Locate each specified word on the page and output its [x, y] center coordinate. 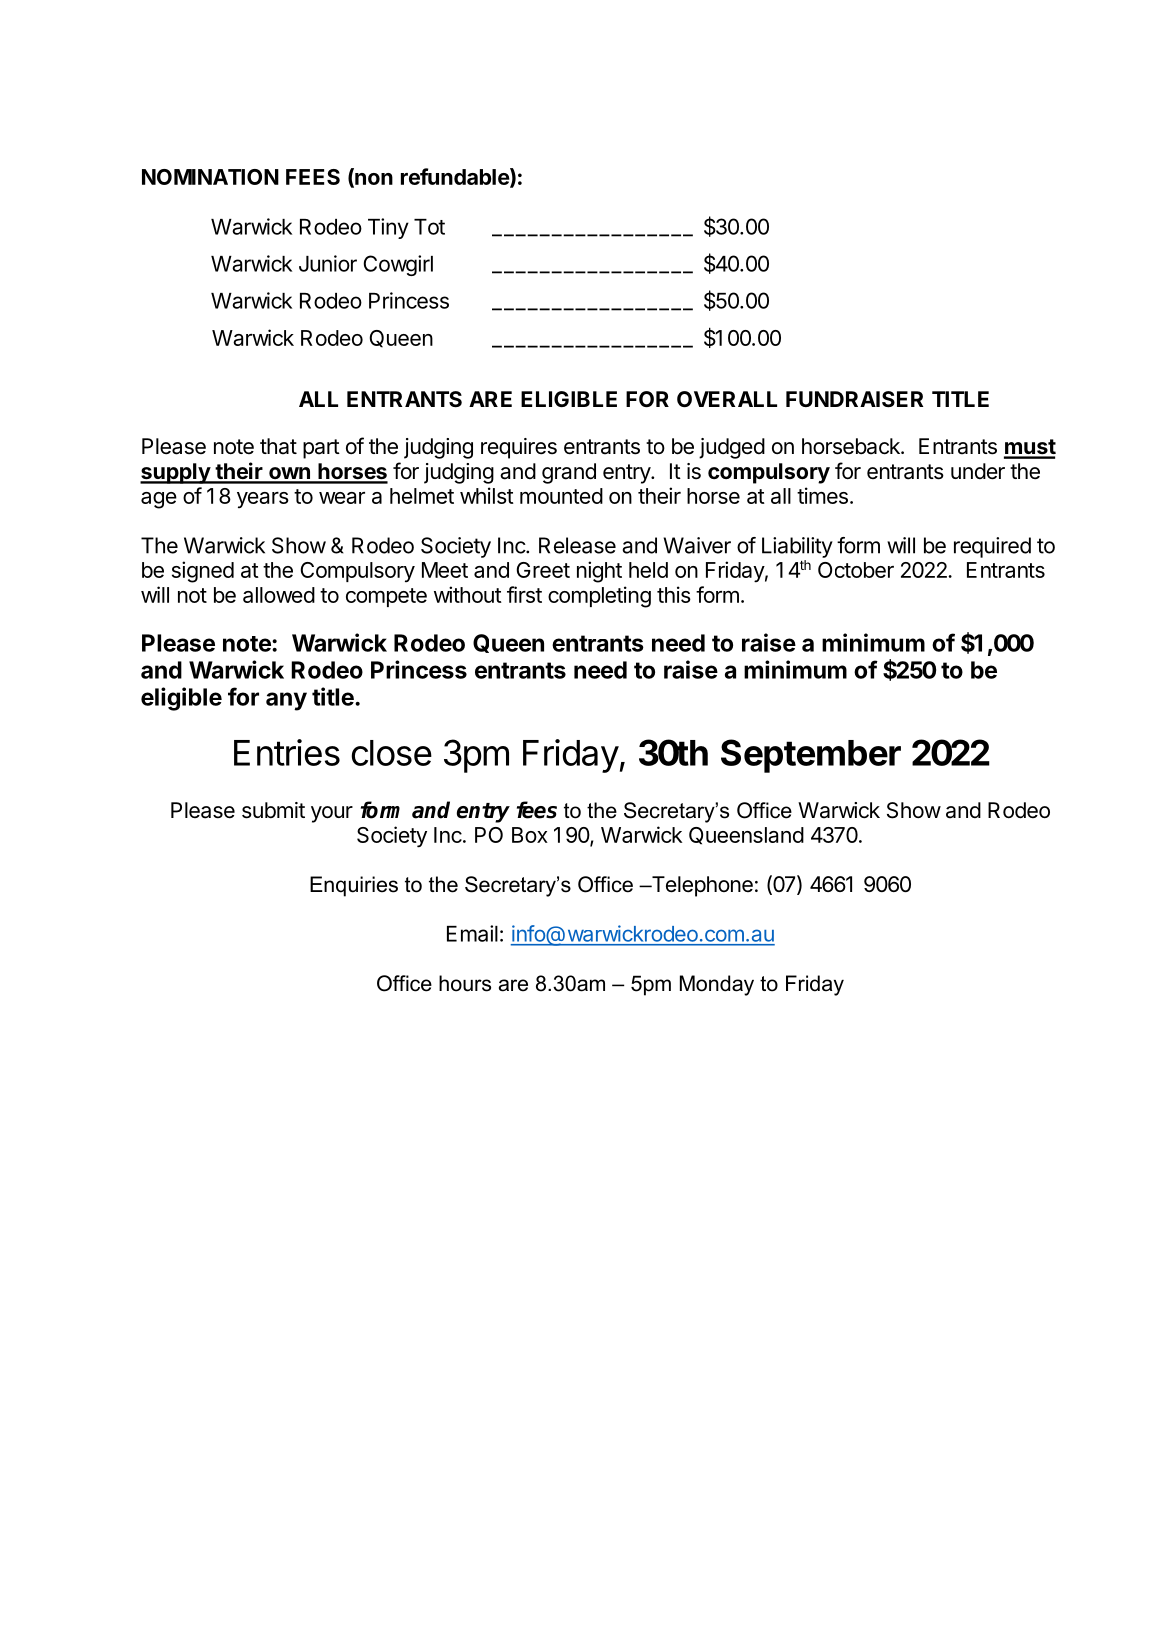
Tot [429, 227]
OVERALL [727, 399]
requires [519, 448]
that [278, 446]
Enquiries [354, 886]
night [599, 572]
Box [530, 835]
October [856, 570]
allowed [279, 595]
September [811, 756]
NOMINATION [210, 177]
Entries [287, 752]
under [978, 471]
